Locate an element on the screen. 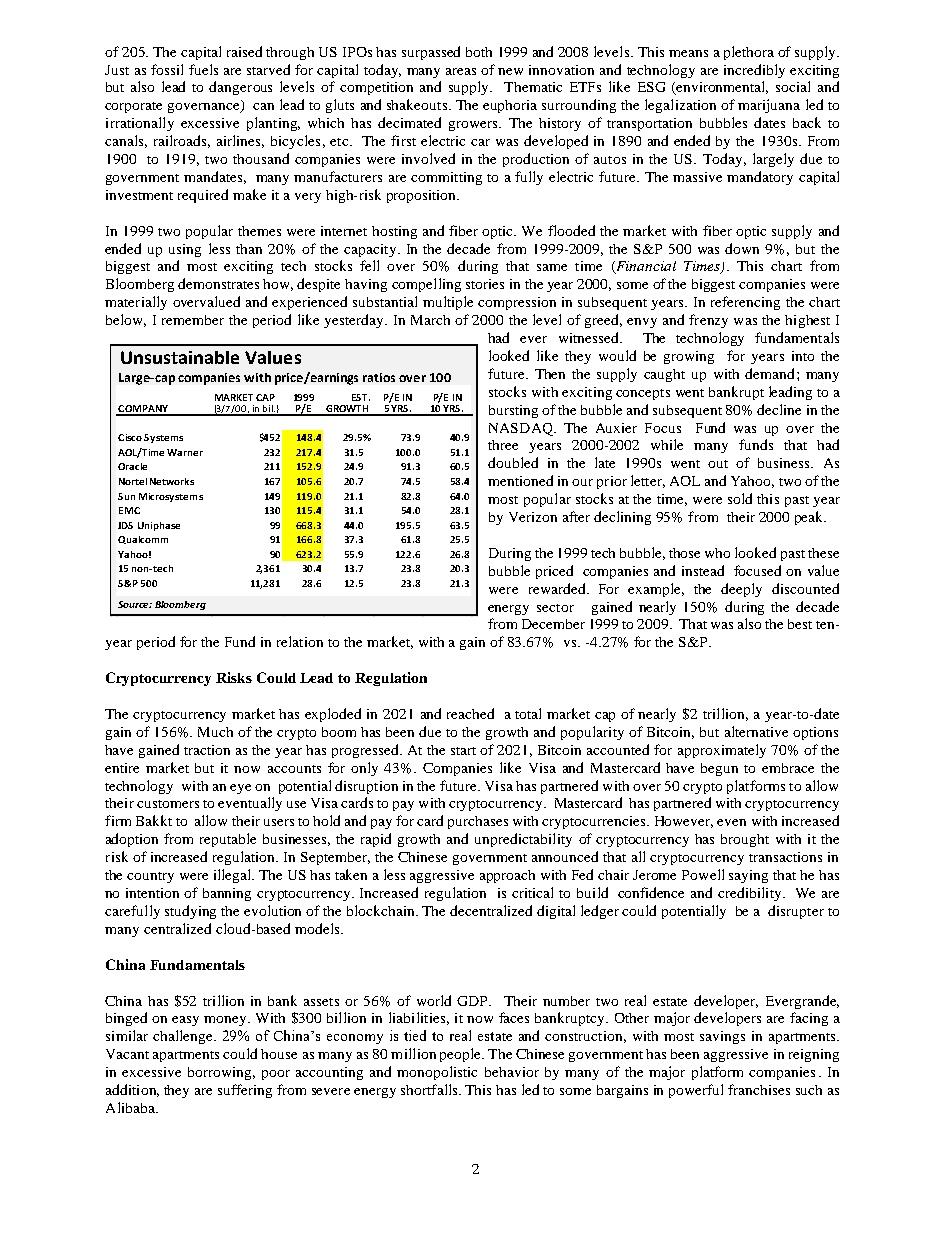  fuels is located at coordinates (203, 69).
